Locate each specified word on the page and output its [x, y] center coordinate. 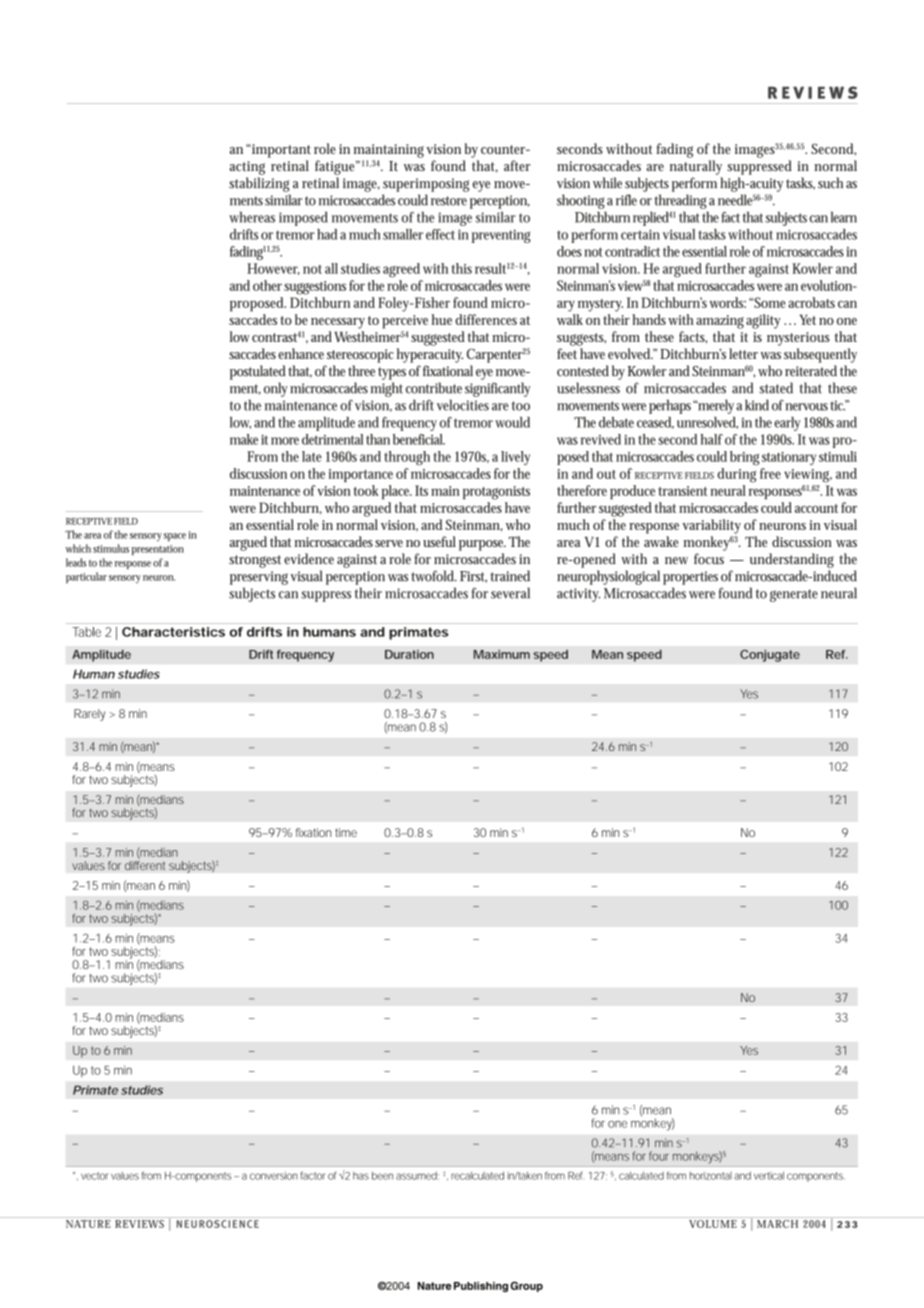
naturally [696, 167]
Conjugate [770, 655]
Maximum [502, 654]
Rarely [89, 715]
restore [449, 201]
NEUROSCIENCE [218, 1224]
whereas [252, 217]
